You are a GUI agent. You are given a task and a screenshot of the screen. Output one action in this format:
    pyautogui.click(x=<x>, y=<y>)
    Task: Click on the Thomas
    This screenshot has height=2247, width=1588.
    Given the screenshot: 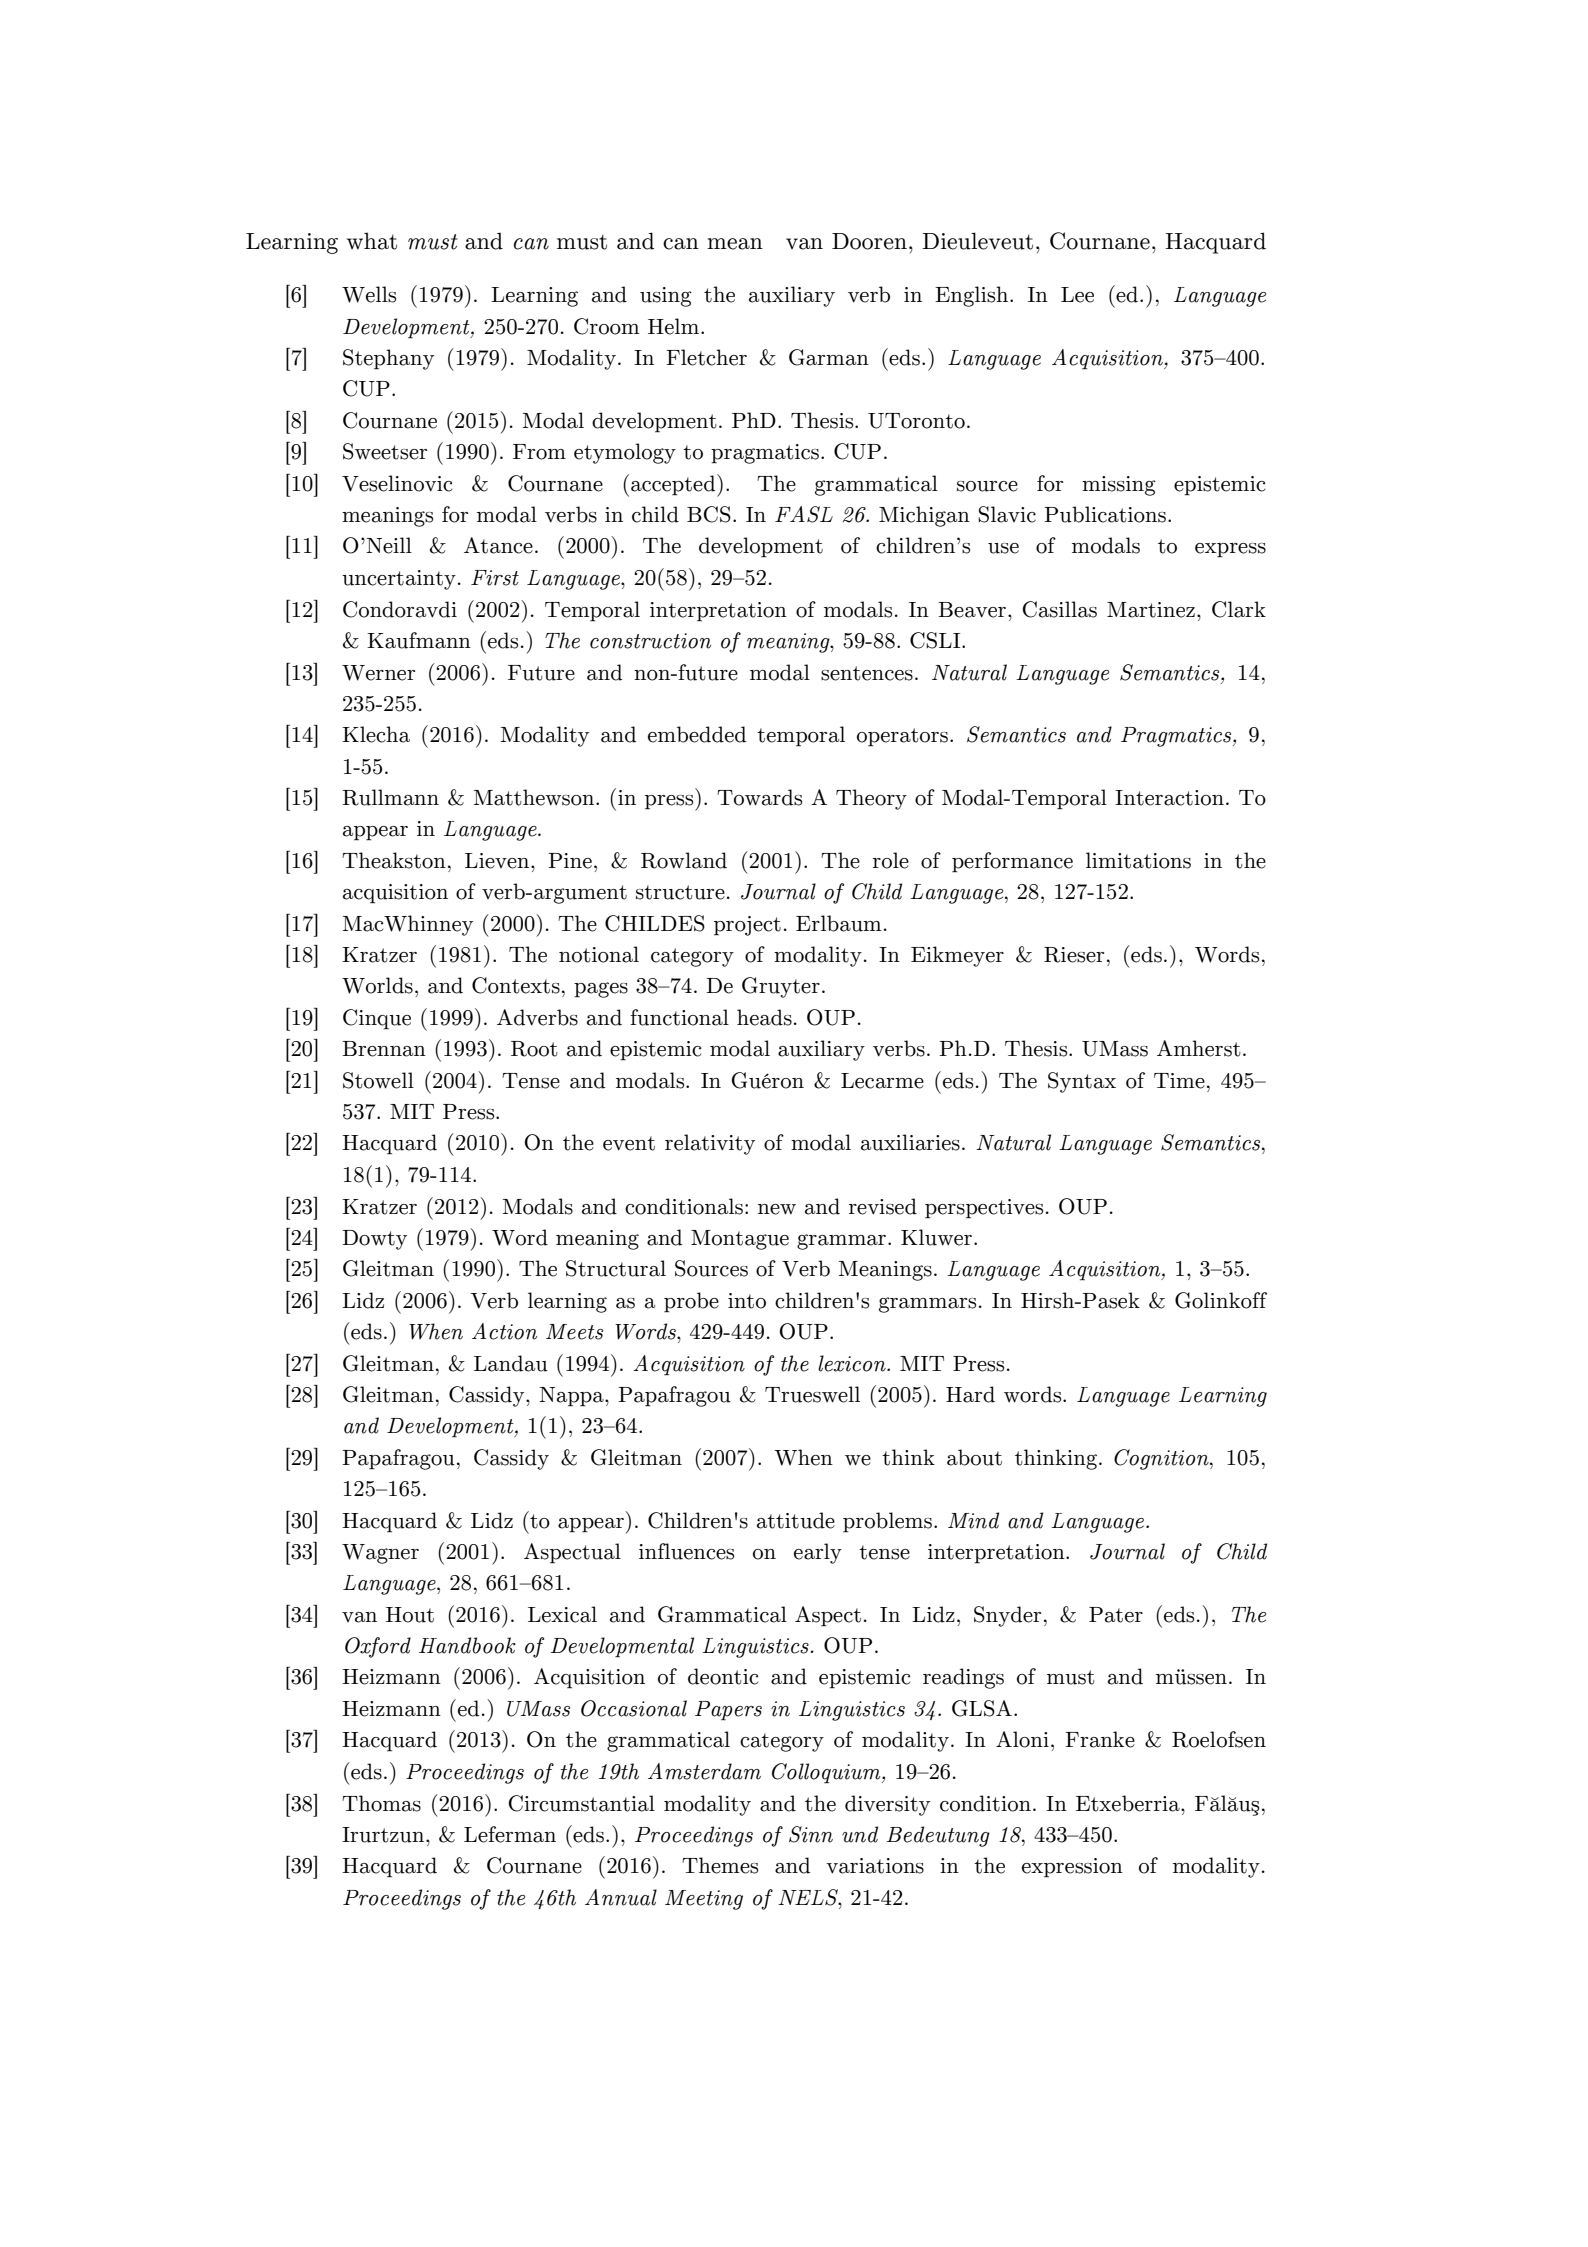 What is the action you would take?
    pyautogui.click(x=381, y=1803)
